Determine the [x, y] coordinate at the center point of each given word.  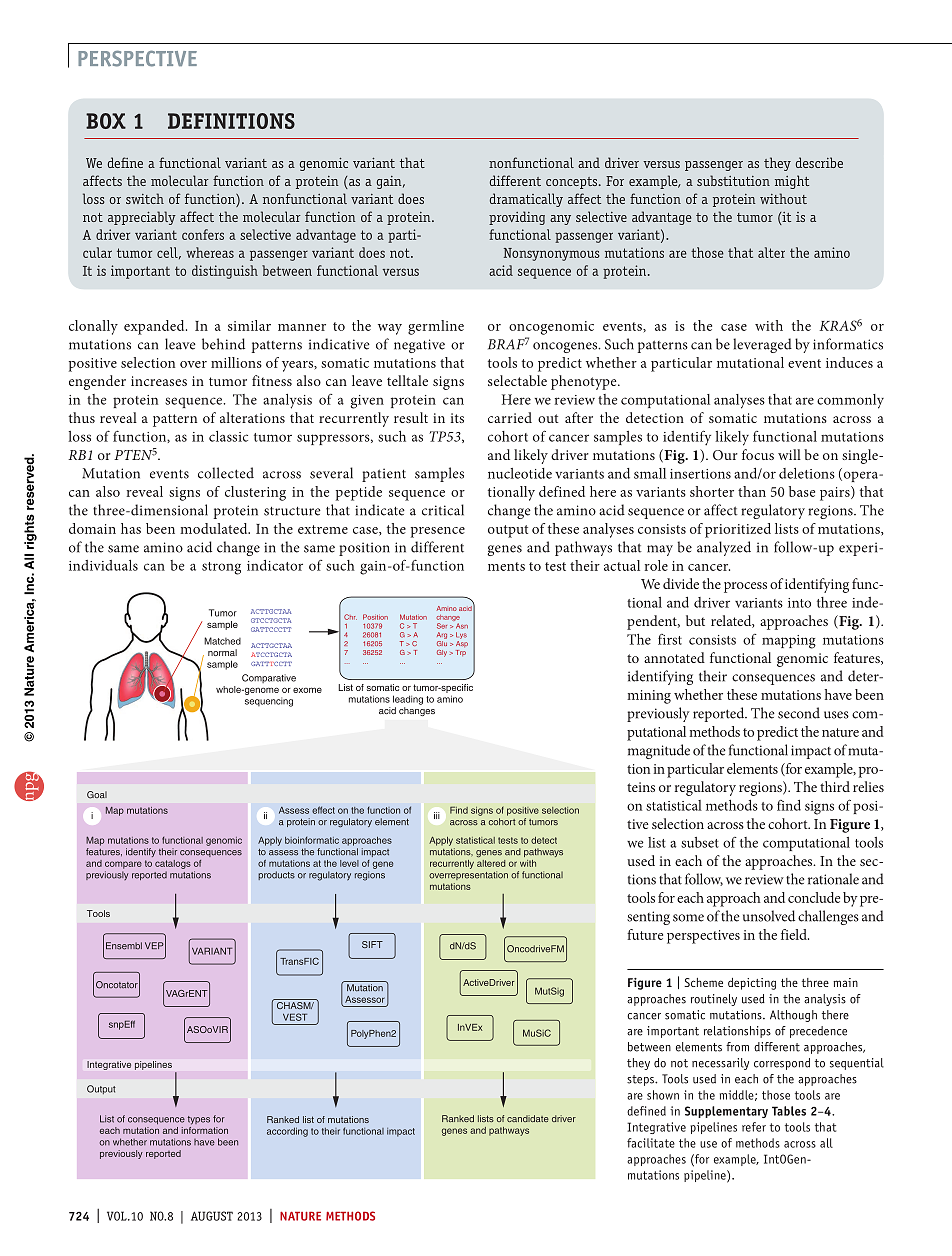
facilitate [651, 1143]
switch [145, 198]
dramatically [526, 200]
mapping [789, 642]
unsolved [769, 916]
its [457, 418]
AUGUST [212, 1216]
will [789, 454]
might [792, 182]
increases [159, 381]
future [645, 934]
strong [221, 568]
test [555, 566]
